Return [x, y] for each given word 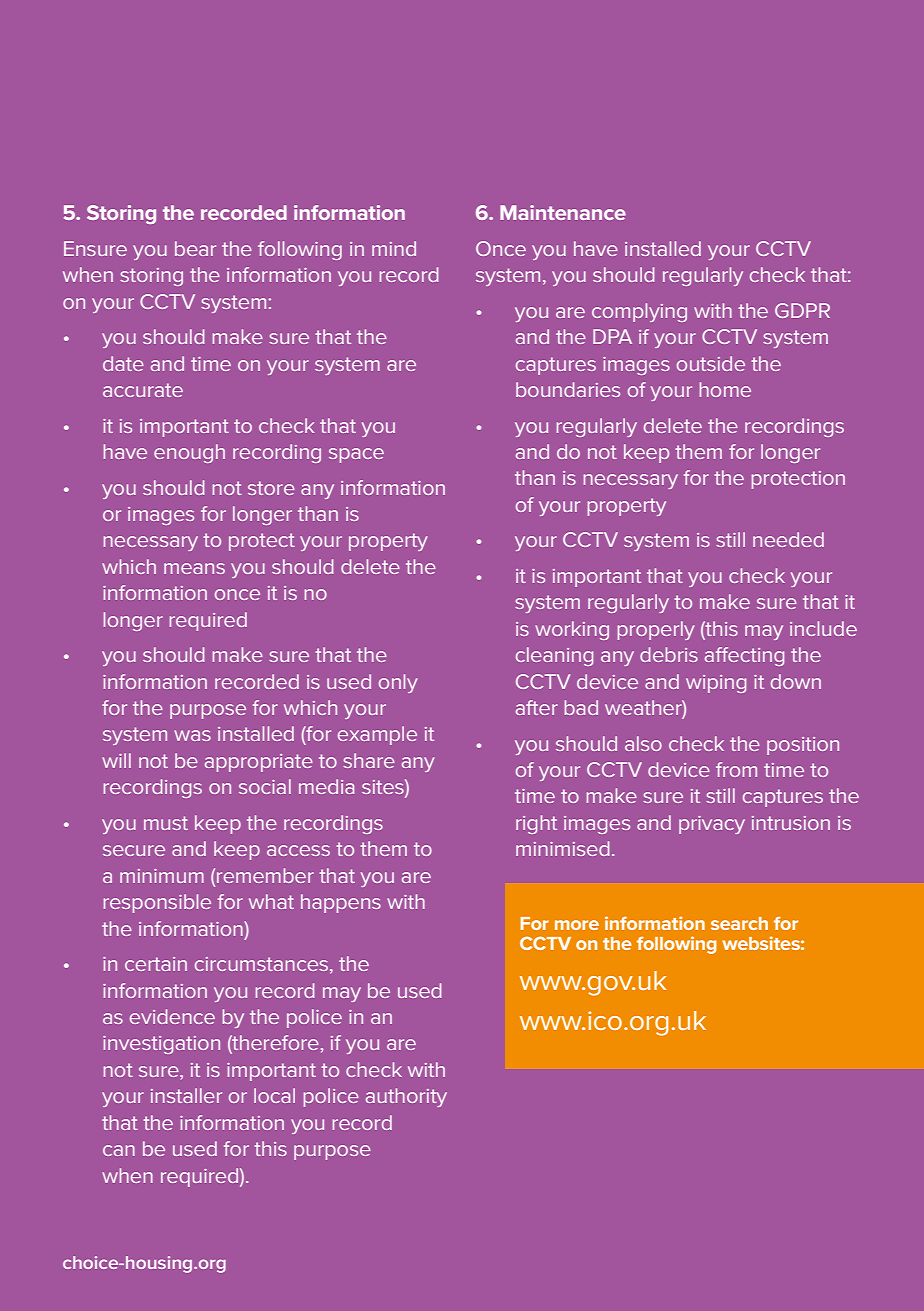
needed [788, 539]
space [356, 455]
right [536, 824]
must [166, 823]
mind [394, 248]
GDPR [802, 310]
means [194, 568]
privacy [712, 825]
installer [186, 1095]
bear [195, 248]
